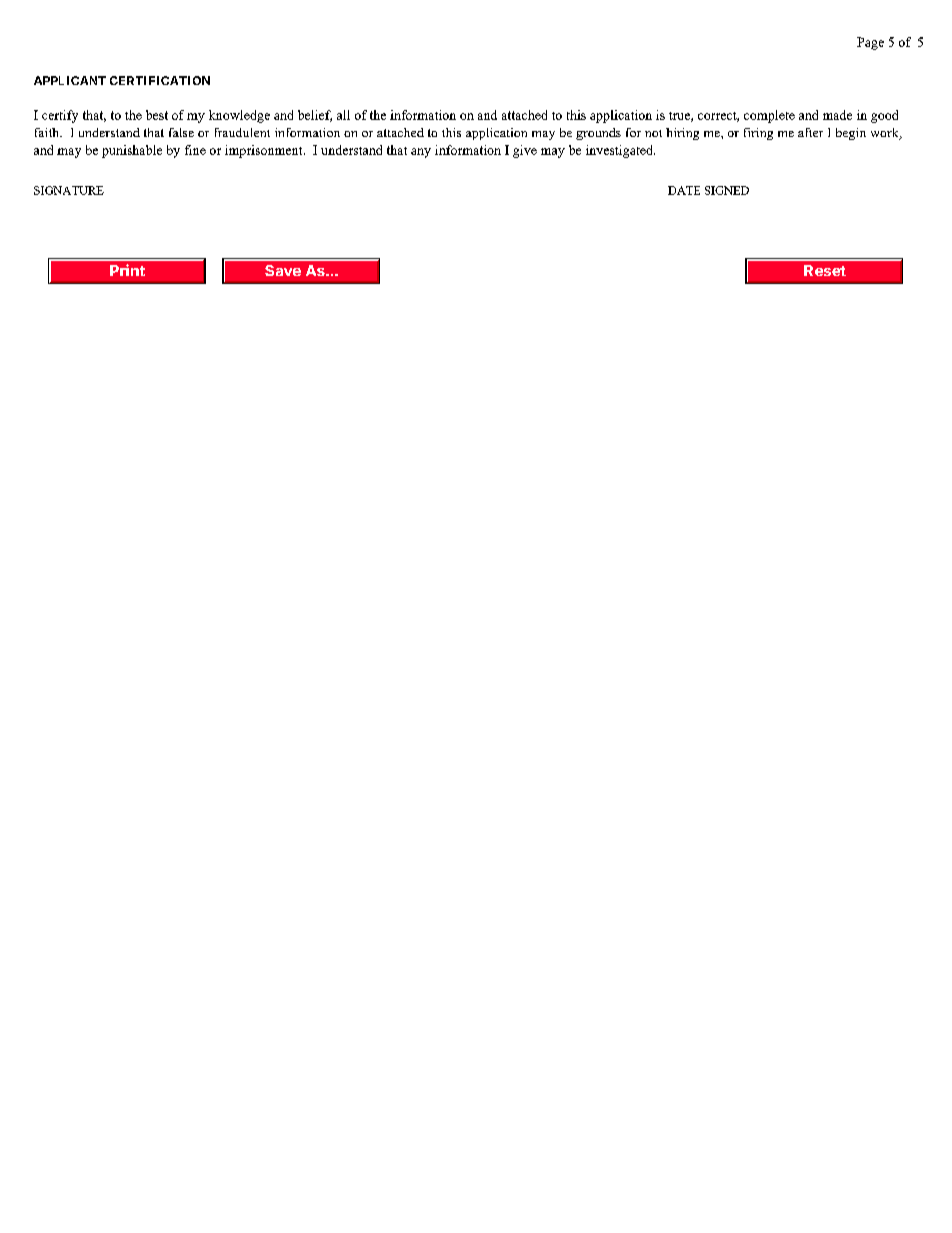 The height and width of the page is (1233, 952). I want to click on complete, so click(769, 116).
